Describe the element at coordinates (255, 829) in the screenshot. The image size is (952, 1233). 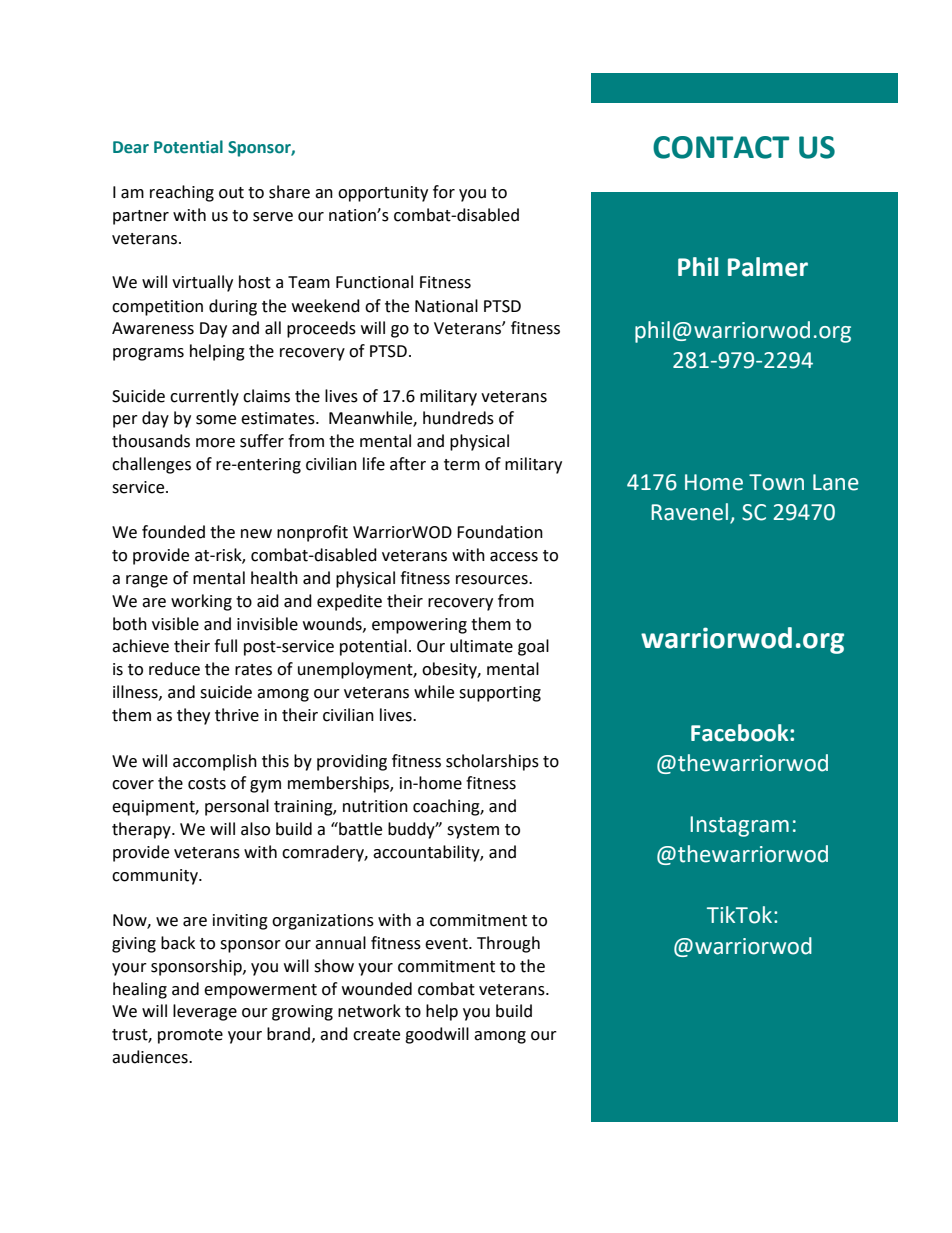
I see `also` at that location.
